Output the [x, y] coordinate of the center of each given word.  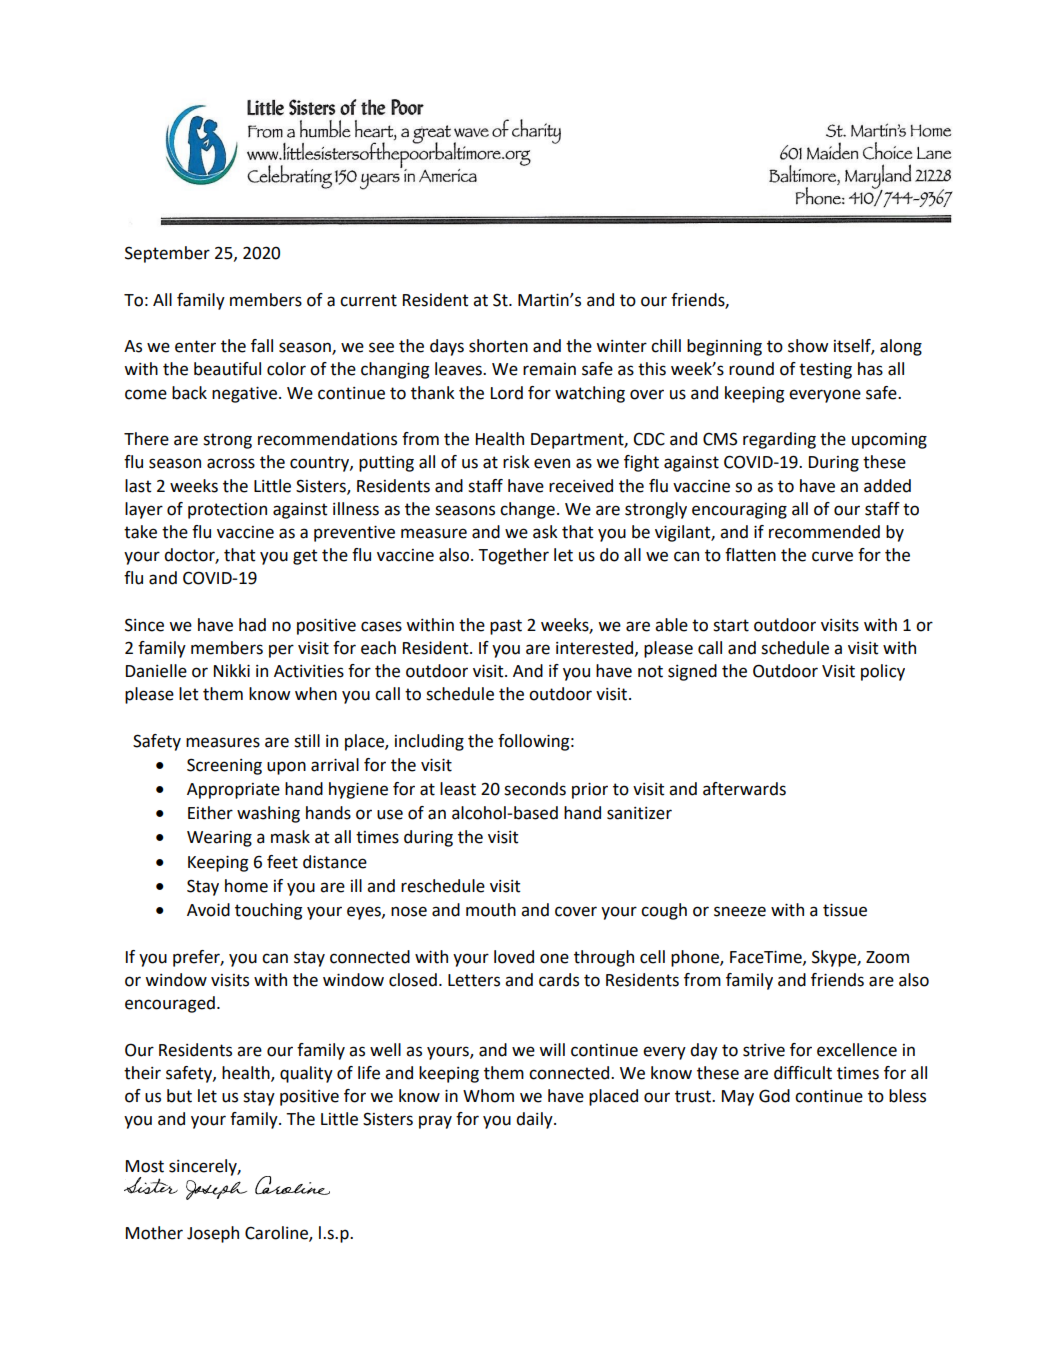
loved [514, 957]
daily [535, 1120]
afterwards [744, 789]
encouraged [170, 1004]
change [527, 510]
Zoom [887, 957]
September [167, 254]
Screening [224, 766]
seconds [535, 789]
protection [227, 511]
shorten [498, 346]
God [774, 1096]
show [808, 346]
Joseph [213, 1234]
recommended [824, 532]
